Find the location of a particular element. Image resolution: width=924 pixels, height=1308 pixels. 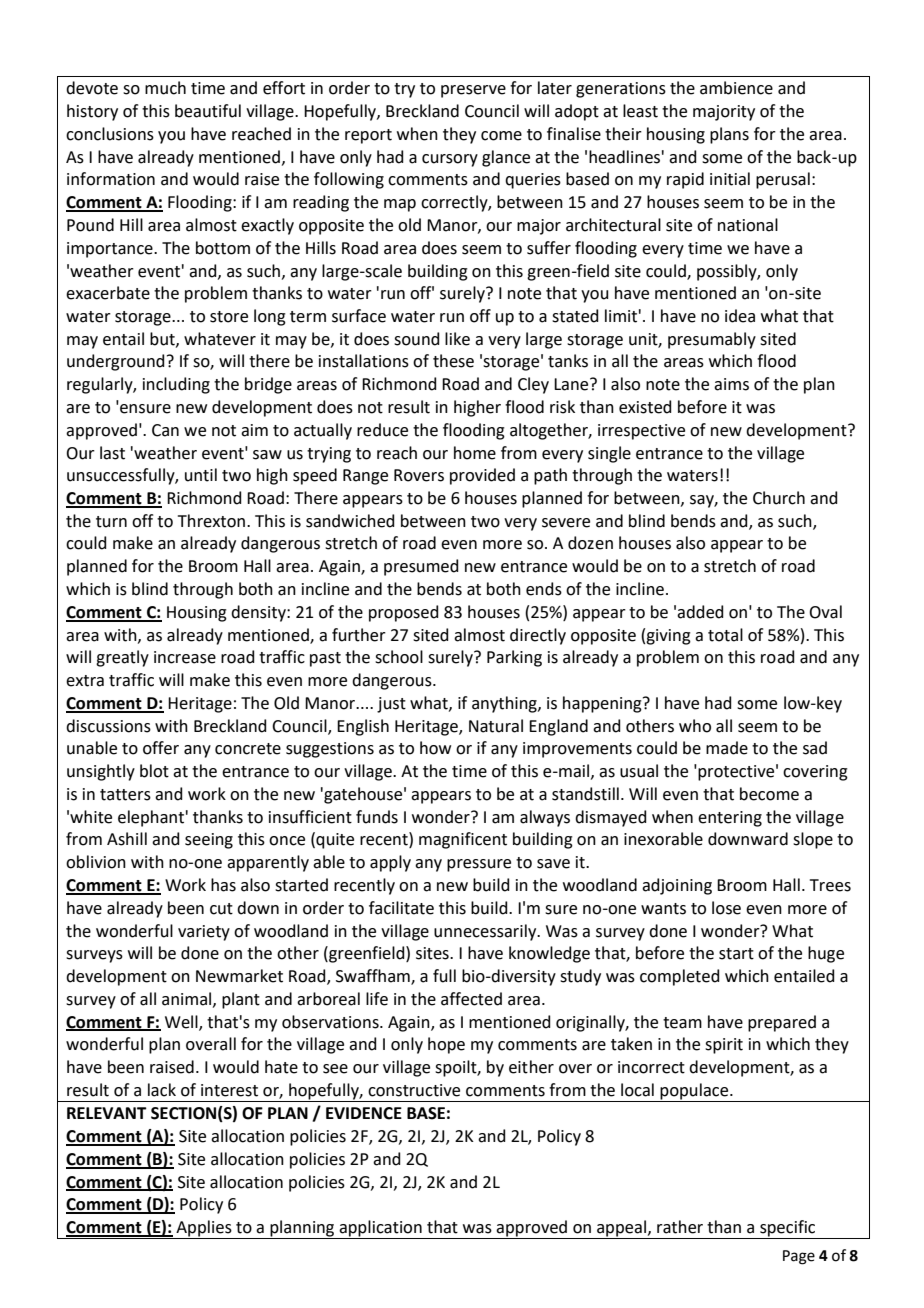

Applies is located at coordinates (204, 1229).
